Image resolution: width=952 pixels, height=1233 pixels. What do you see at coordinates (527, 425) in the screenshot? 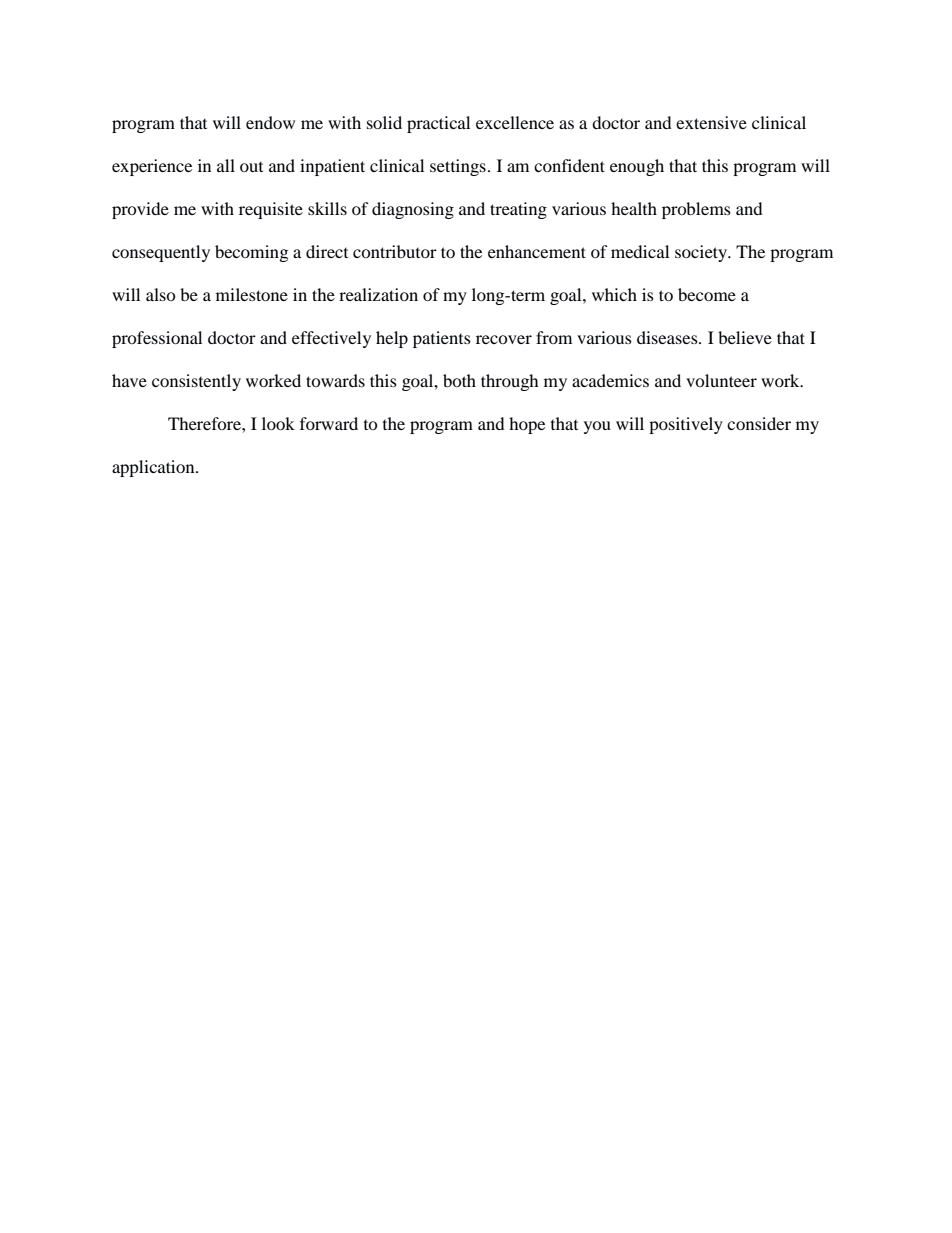
I see `hope` at bounding box center [527, 425].
